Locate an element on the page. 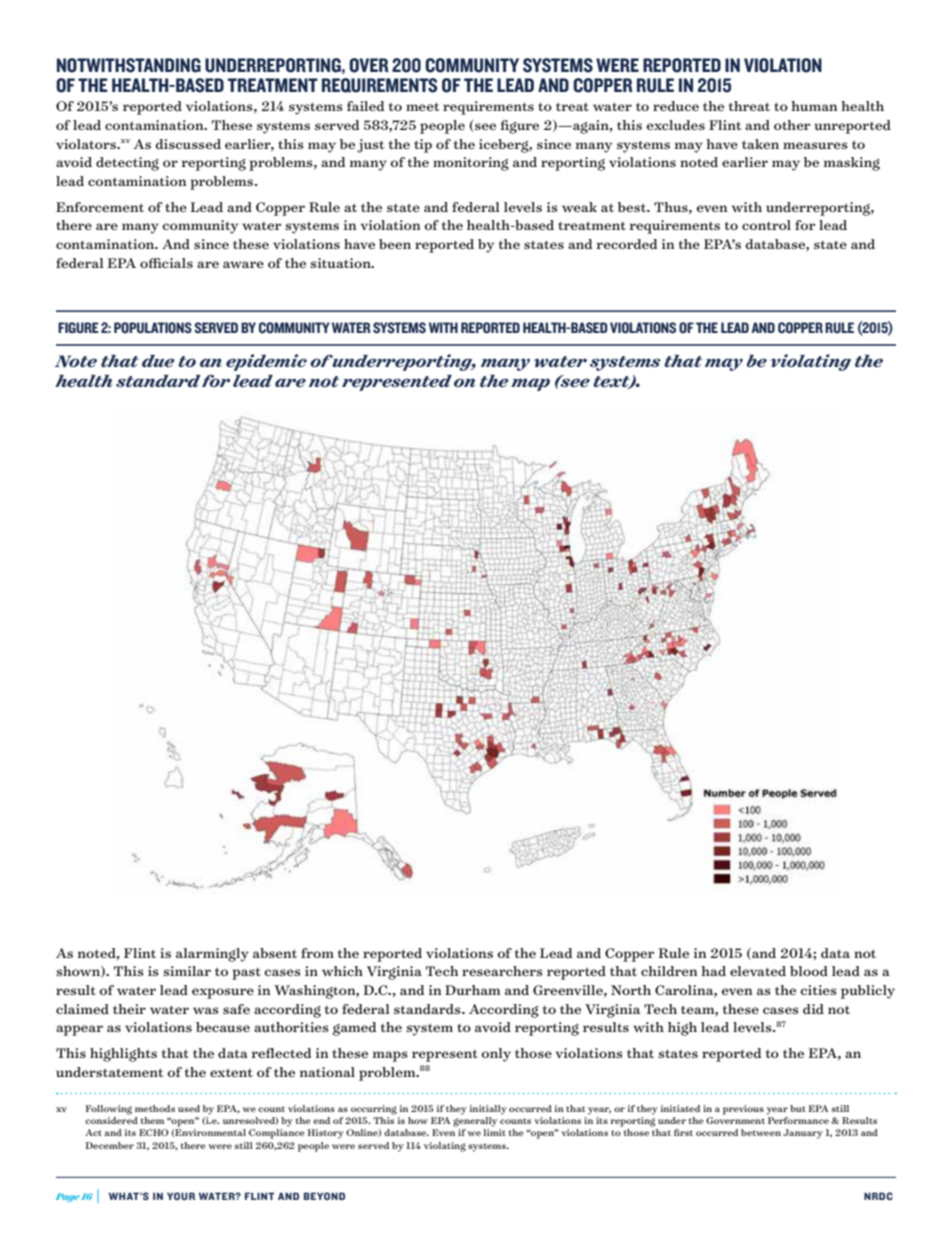 The image size is (952, 1233). discussed is located at coordinates (188, 144).
